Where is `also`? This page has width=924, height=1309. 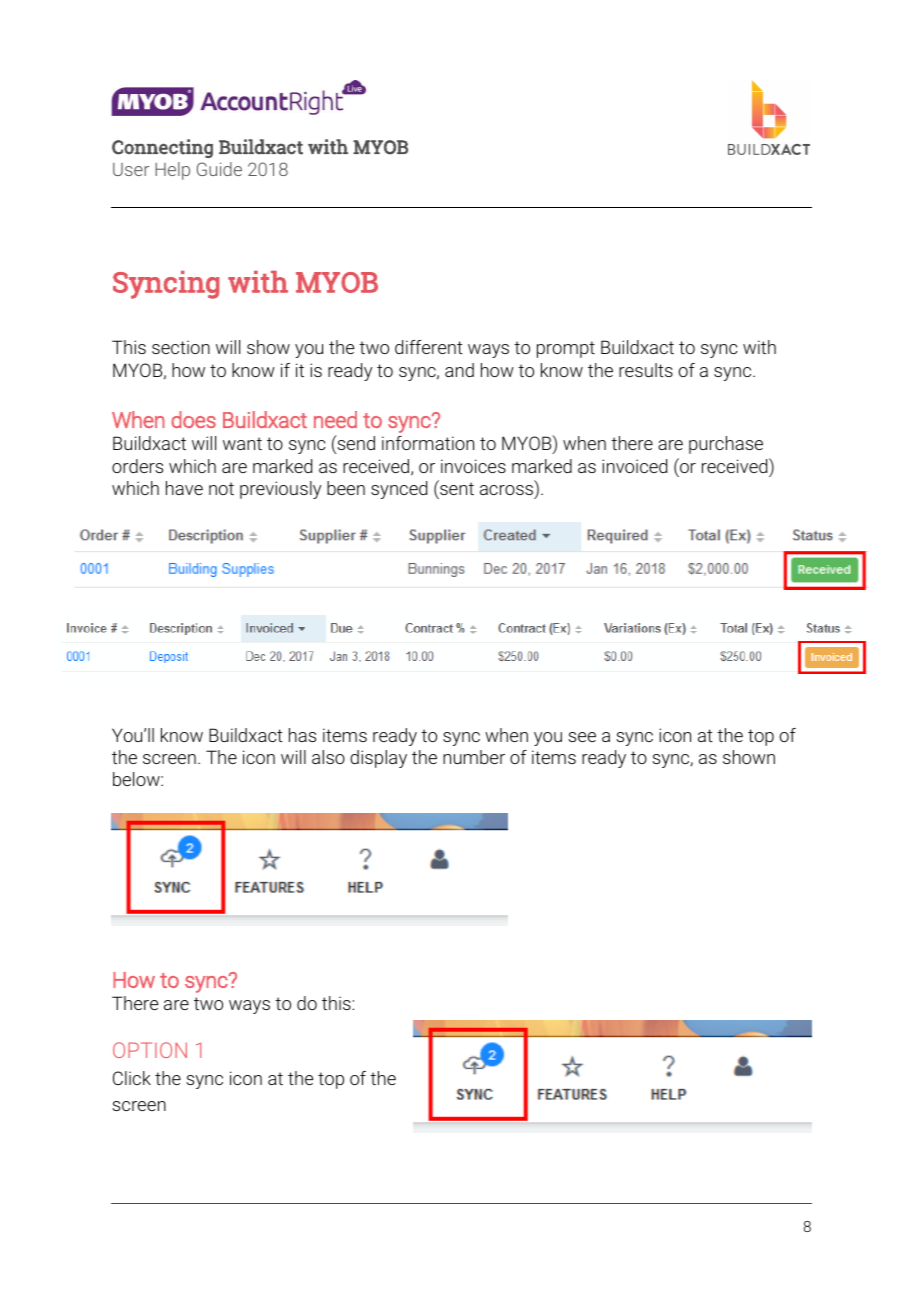
also is located at coordinates (328, 757).
